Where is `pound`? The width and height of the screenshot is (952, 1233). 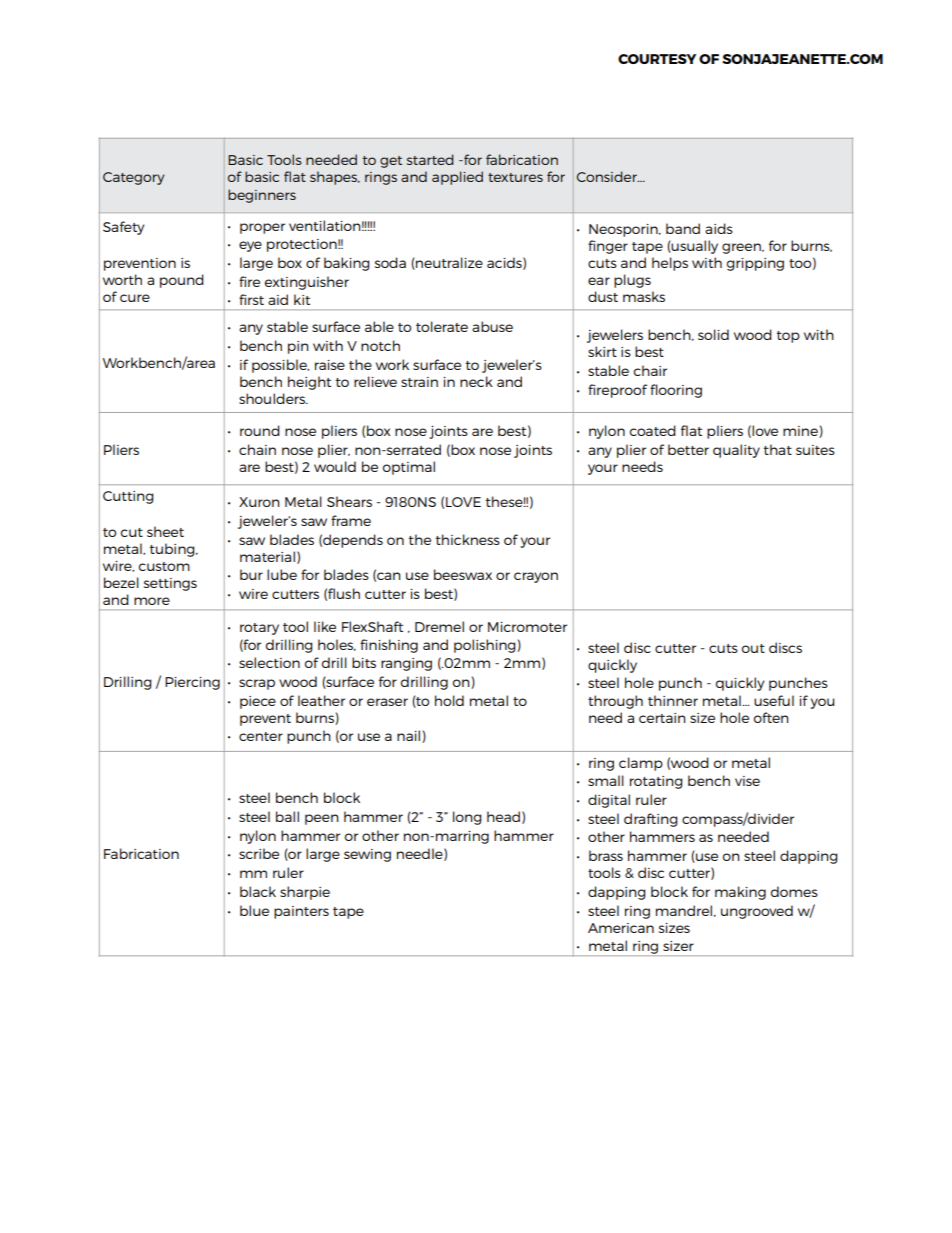 pound is located at coordinates (182, 281).
